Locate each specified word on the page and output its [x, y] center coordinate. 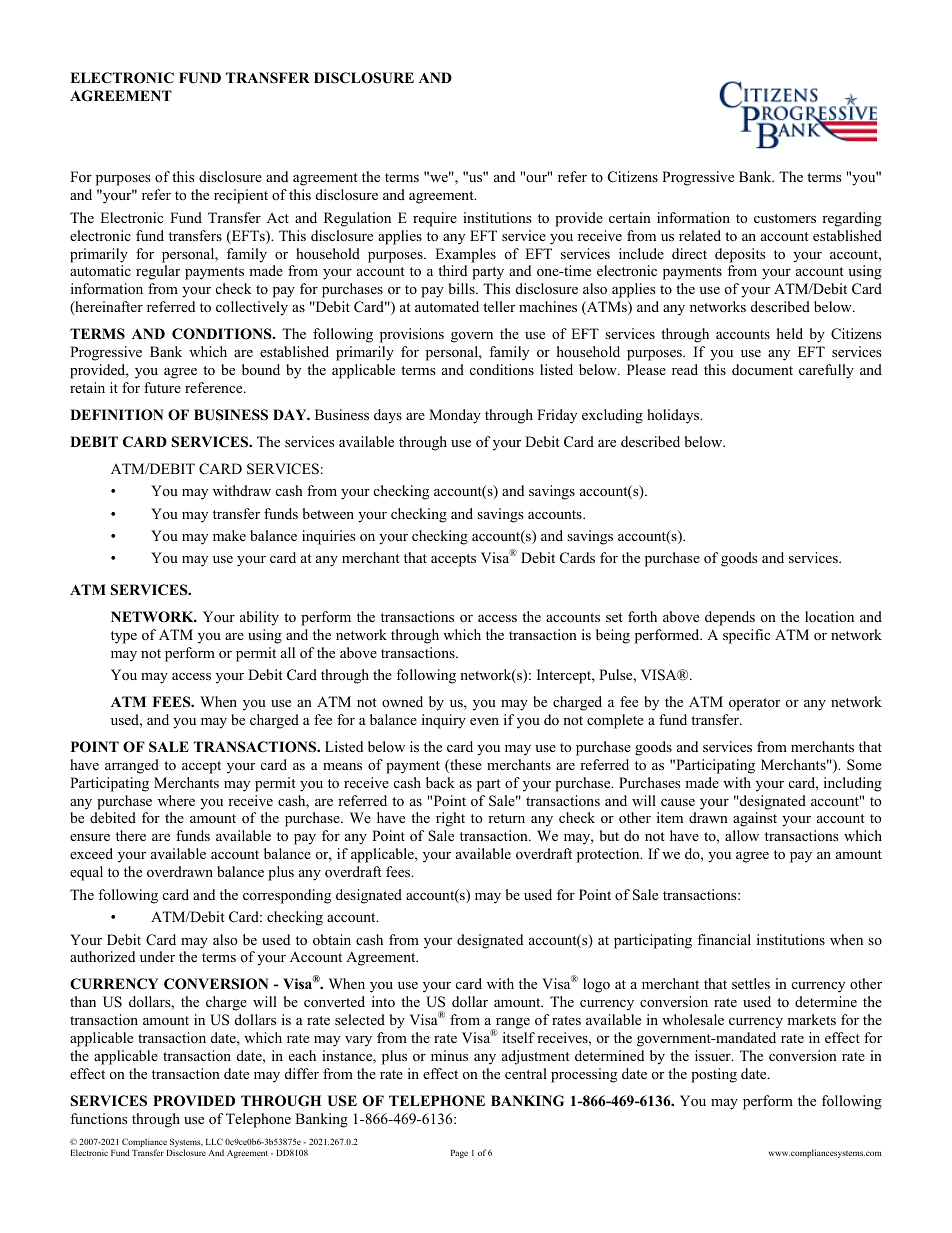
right [450, 819]
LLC [214, 1141]
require [435, 219]
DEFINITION [117, 415]
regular [158, 272]
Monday [455, 416]
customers [785, 218]
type [124, 637]
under [157, 956]
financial [724, 939]
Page [459, 1154]
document [762, 369]
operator [754, 704]
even [484, 721]
